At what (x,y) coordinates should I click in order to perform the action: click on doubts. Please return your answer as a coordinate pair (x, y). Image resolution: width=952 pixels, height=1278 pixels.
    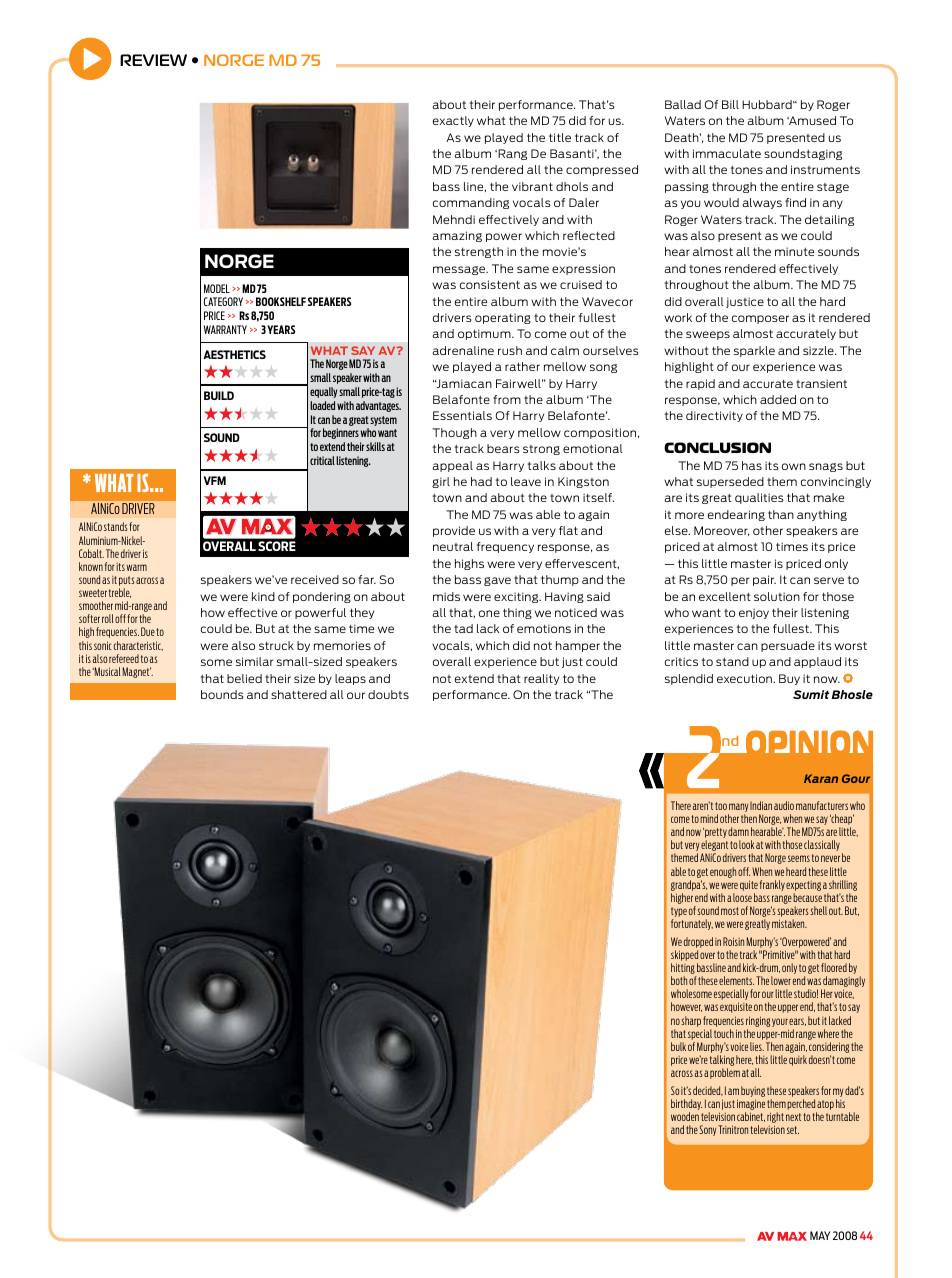
    Looking at the image, I should click on (388, 694).
